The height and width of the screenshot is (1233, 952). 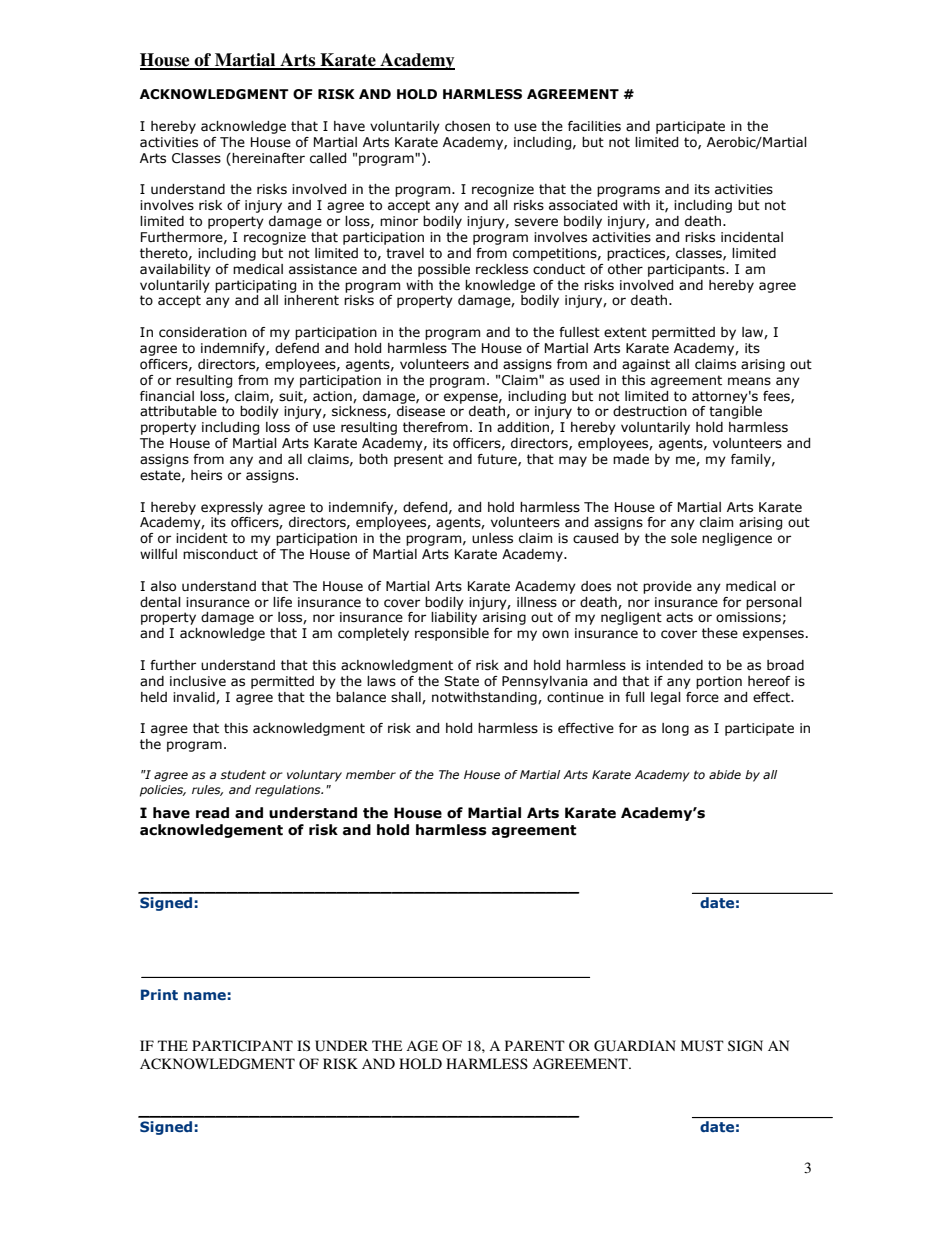 What do you see at coordinates (675, 729) in the screenshot?
I see `long` at bounding box center [675, 729].
